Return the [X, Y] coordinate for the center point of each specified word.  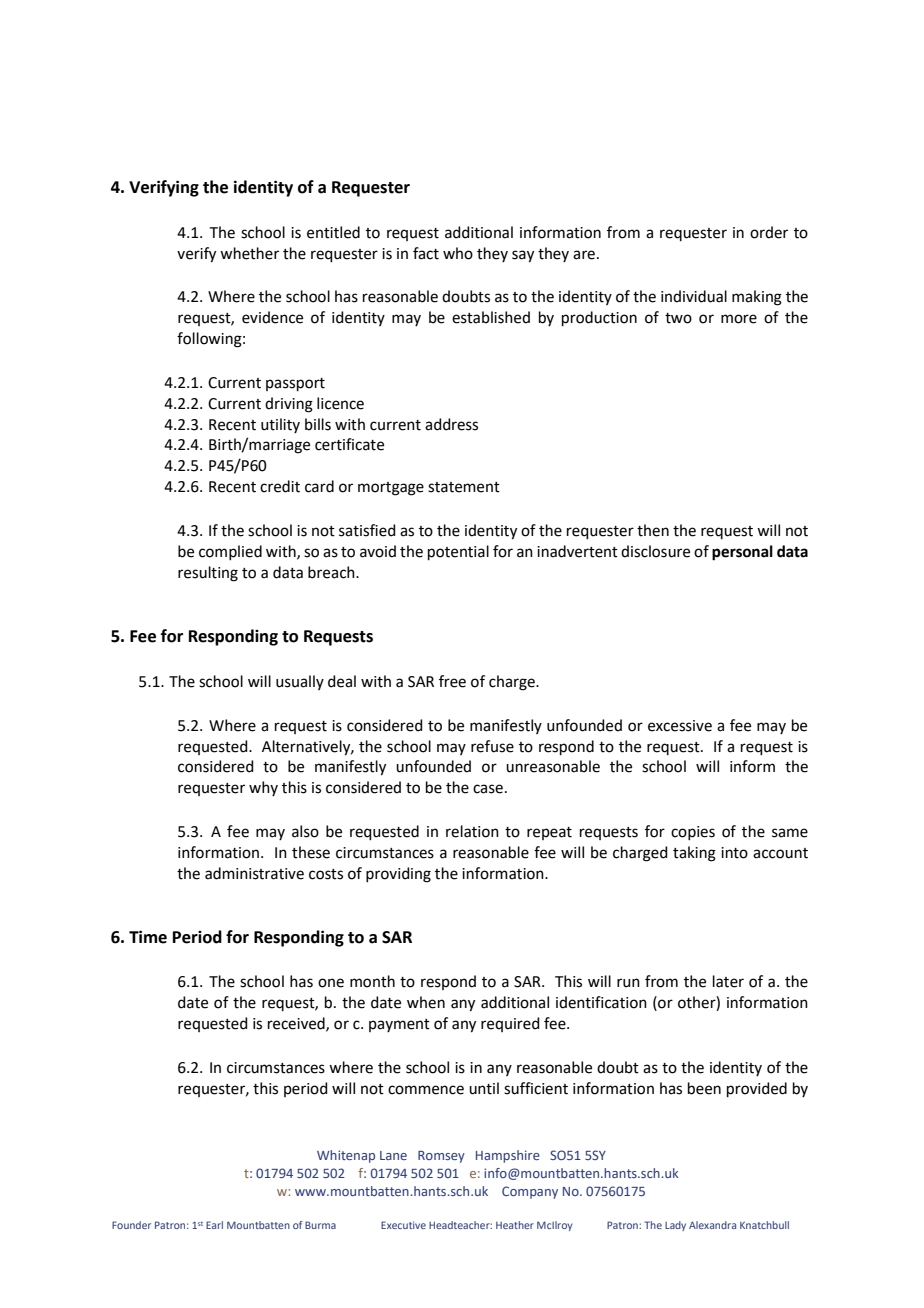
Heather [515, 1225]
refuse [492, 746]
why [263, 788]
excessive [680, 726]
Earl [214, 1225]
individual [694, 296]
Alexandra [712, 1225]
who [458, 253]
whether [249, 253]
